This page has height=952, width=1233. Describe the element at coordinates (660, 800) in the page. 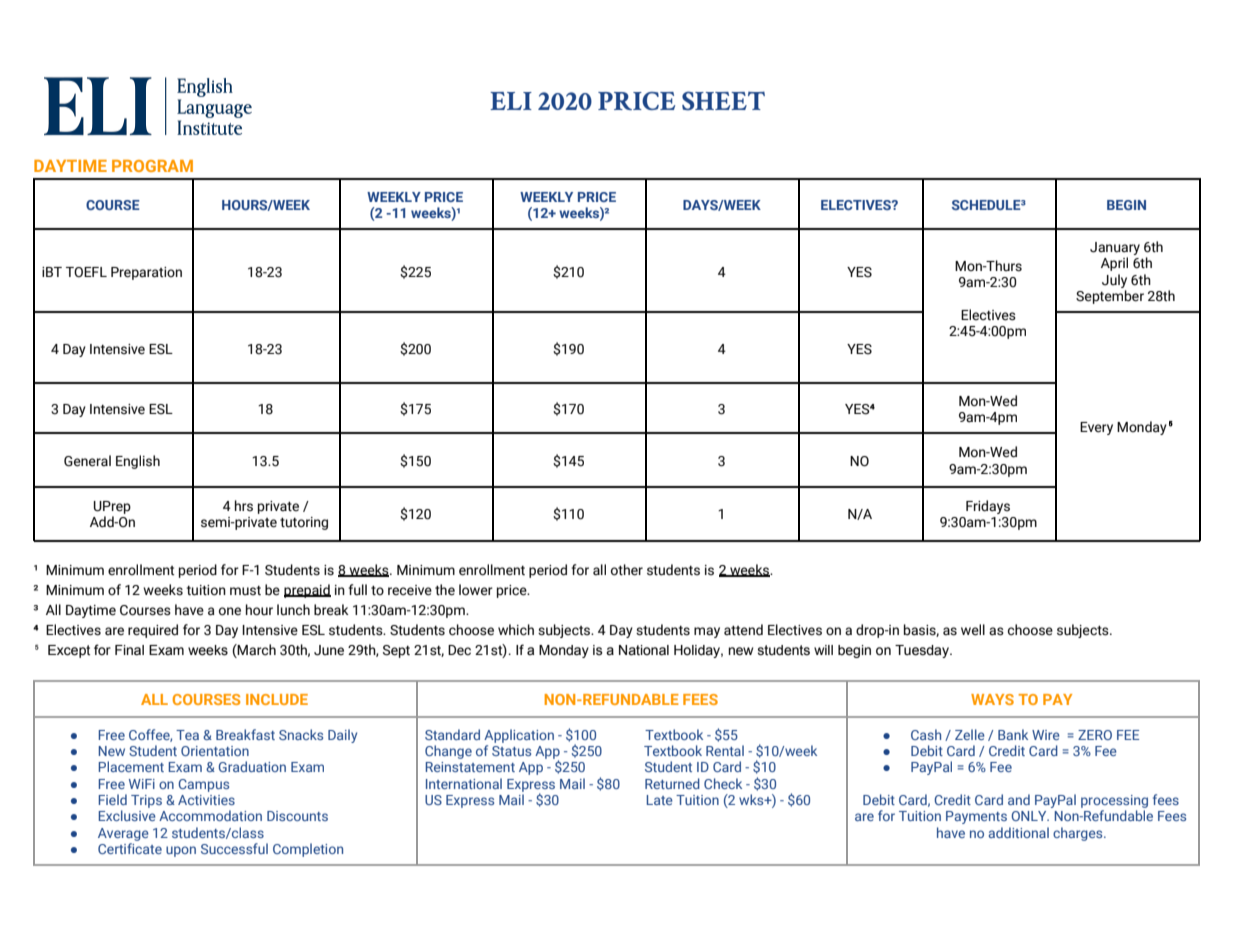

I see `Late` at that location.
